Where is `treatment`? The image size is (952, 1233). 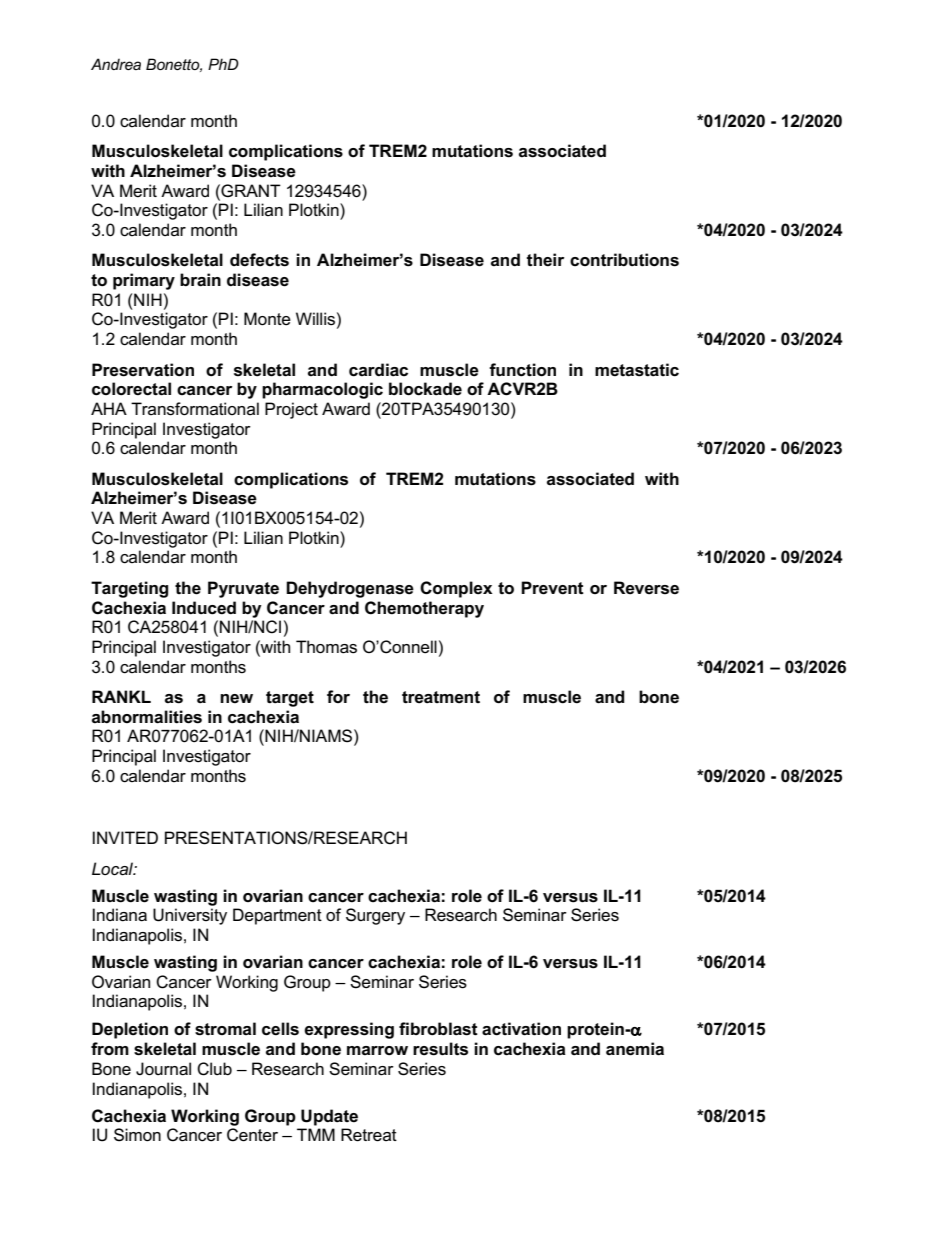
treatment is located at coordinates (441, 697).
